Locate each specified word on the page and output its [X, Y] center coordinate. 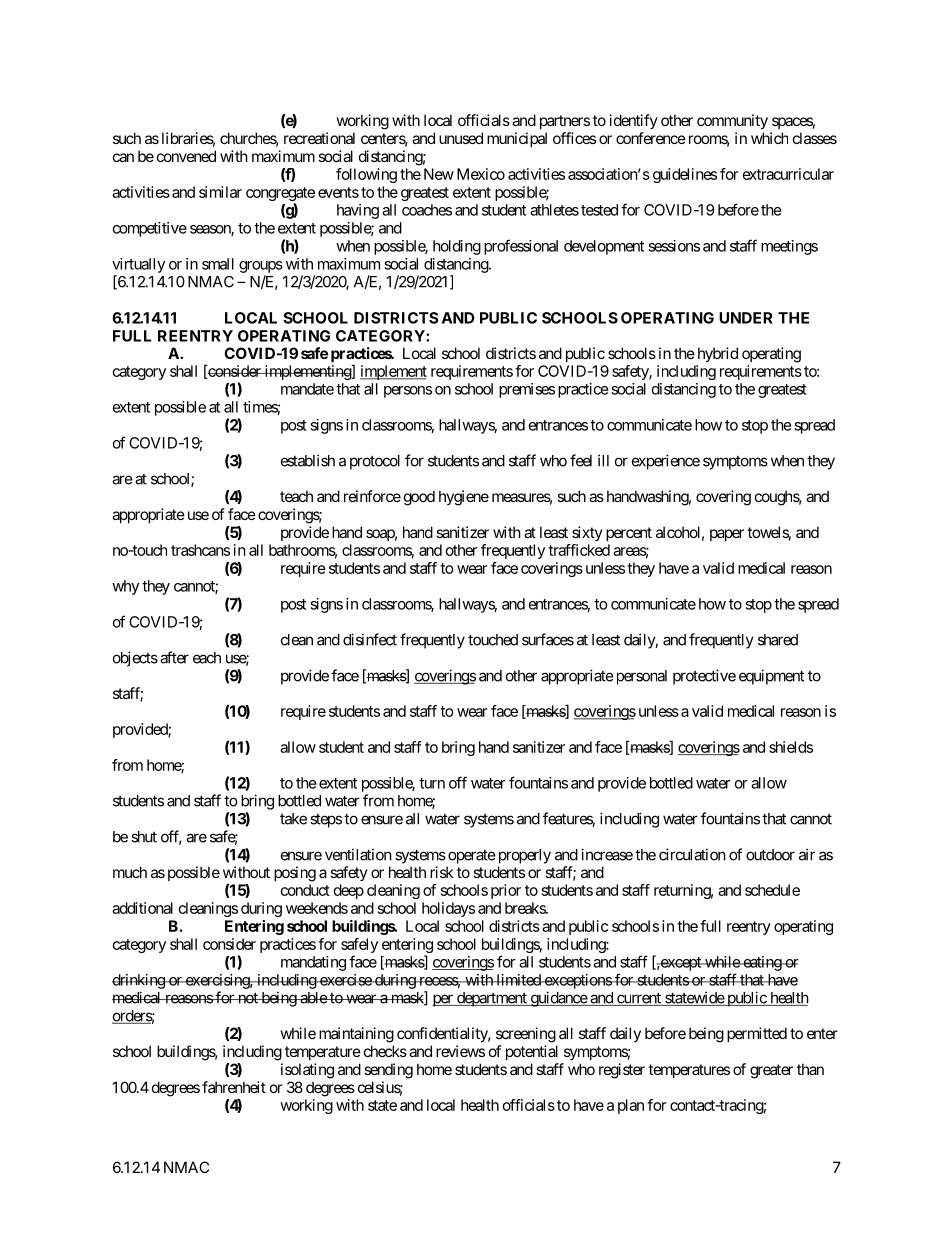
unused [461, 138]
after [174, 657]
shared [778, 640]
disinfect [370, 639]
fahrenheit [234, 1087]
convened [186, 156]
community [732, 121]
